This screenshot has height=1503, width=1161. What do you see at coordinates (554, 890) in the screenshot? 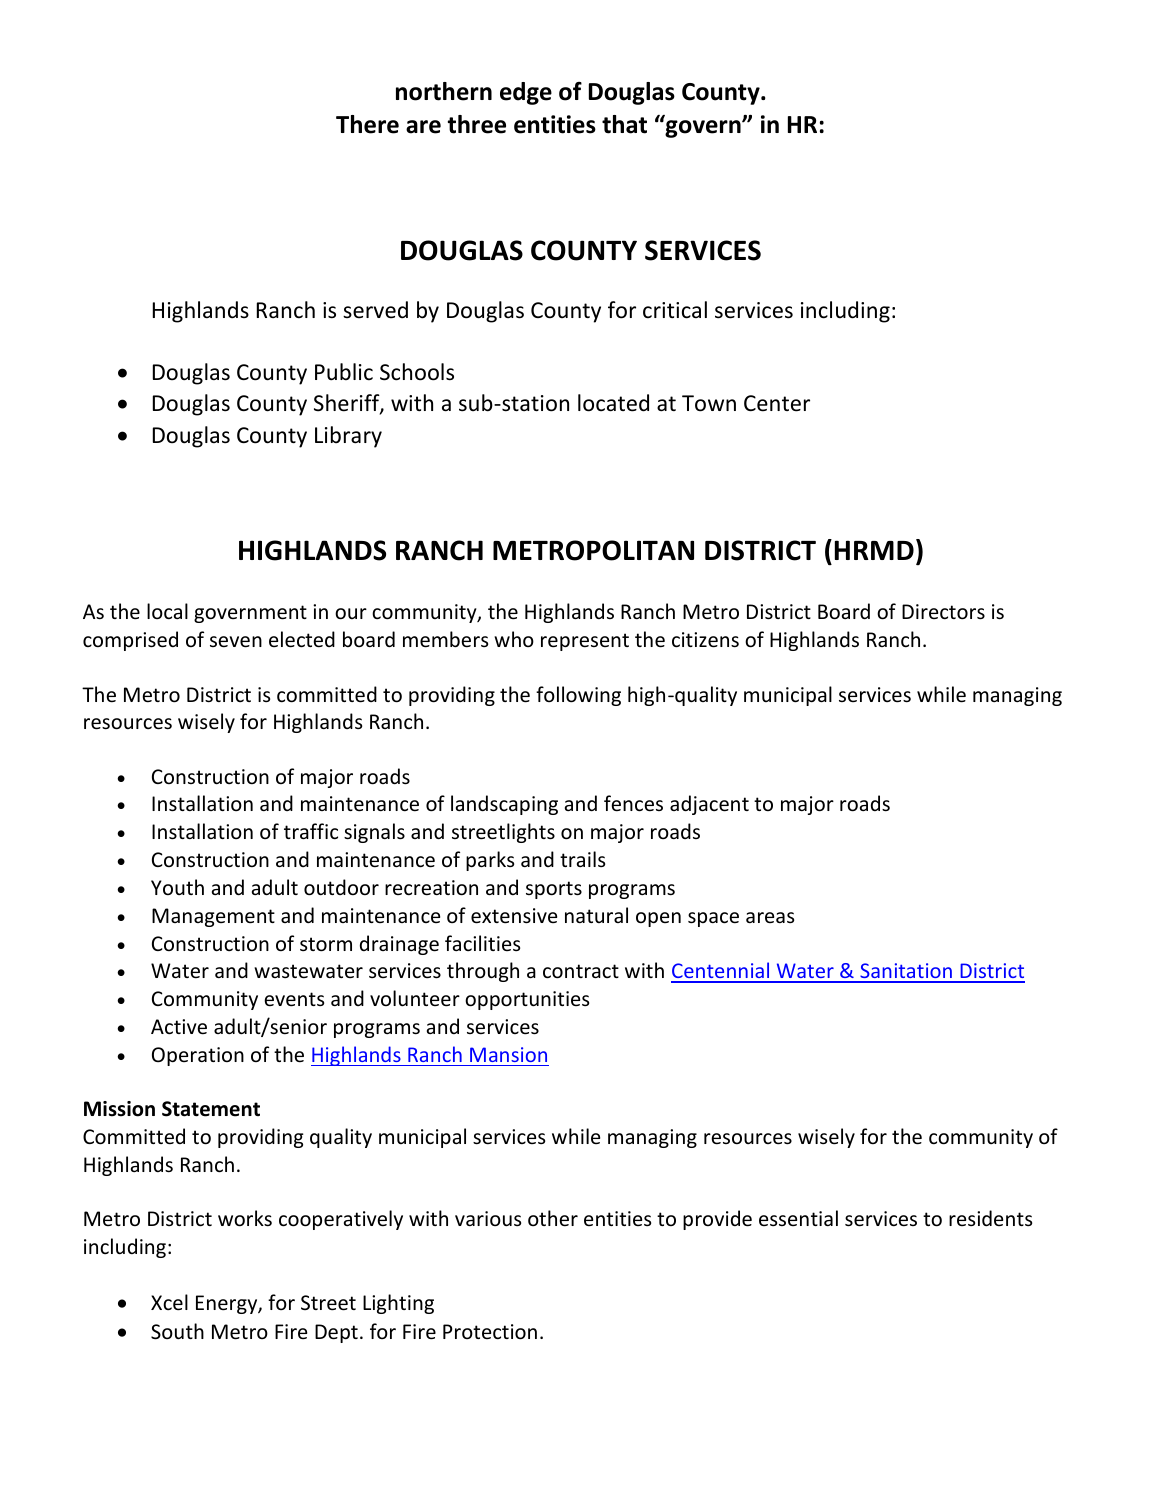
I see `sports` at bounding box center [554, 890].
